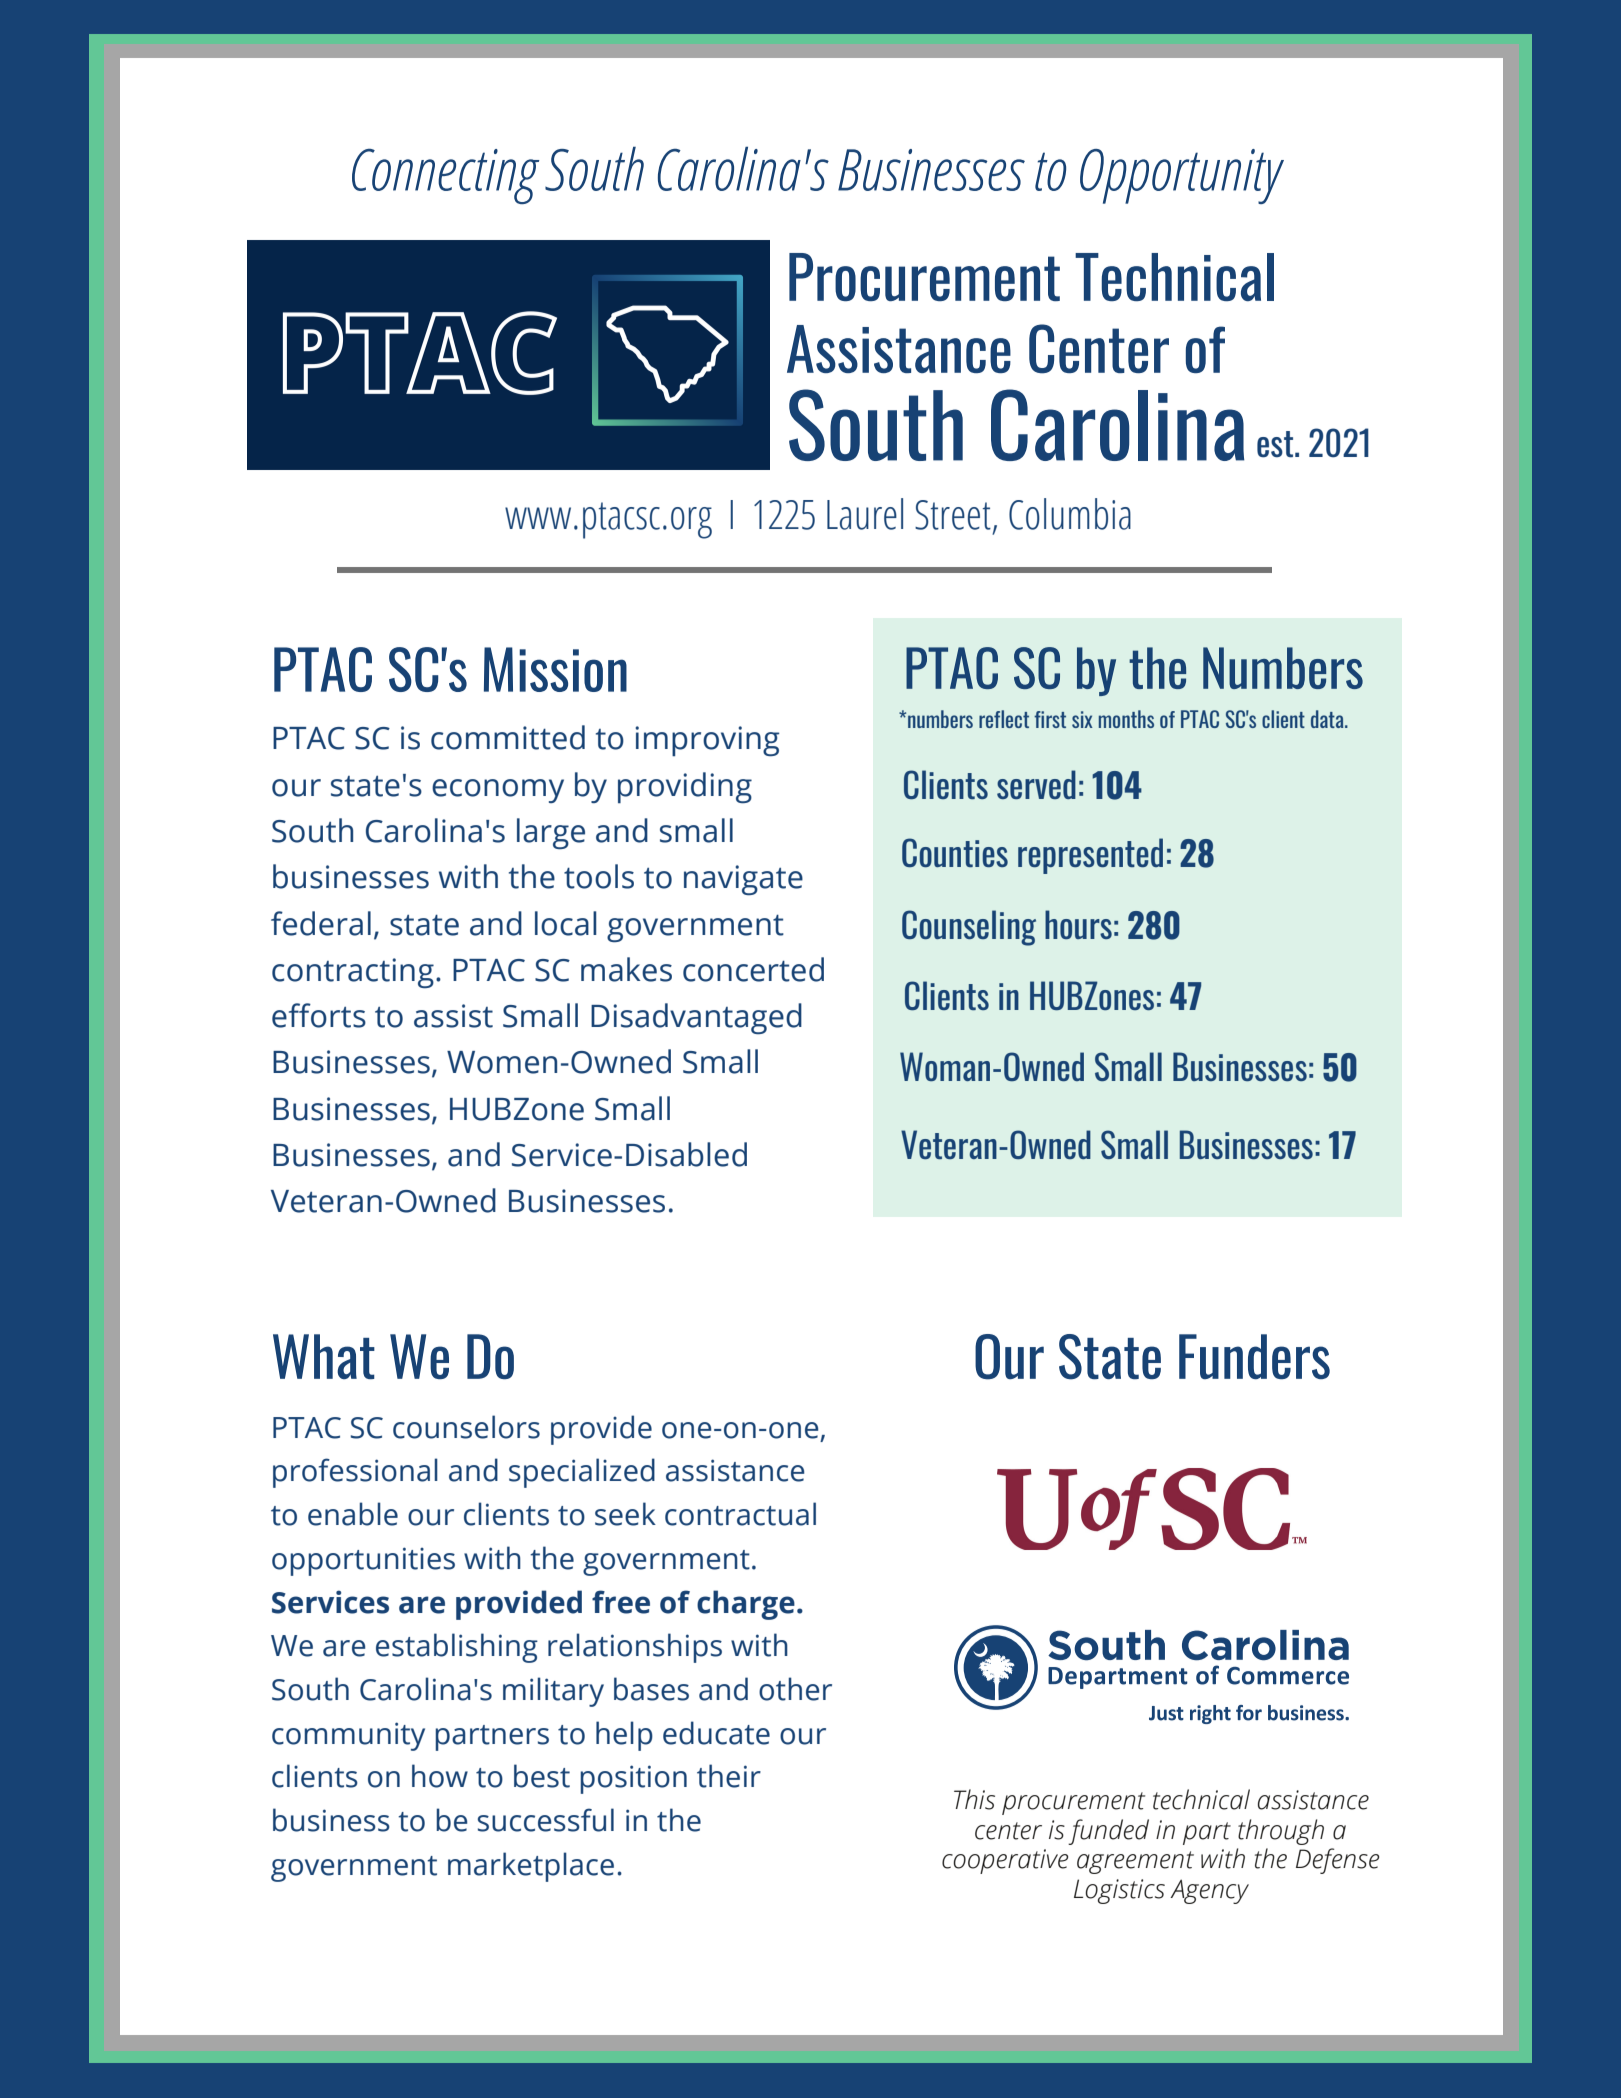  What do you see at coordinates (1254, 1357) in the document?
I see `Funders` at bounding box center [1254, 1357].
